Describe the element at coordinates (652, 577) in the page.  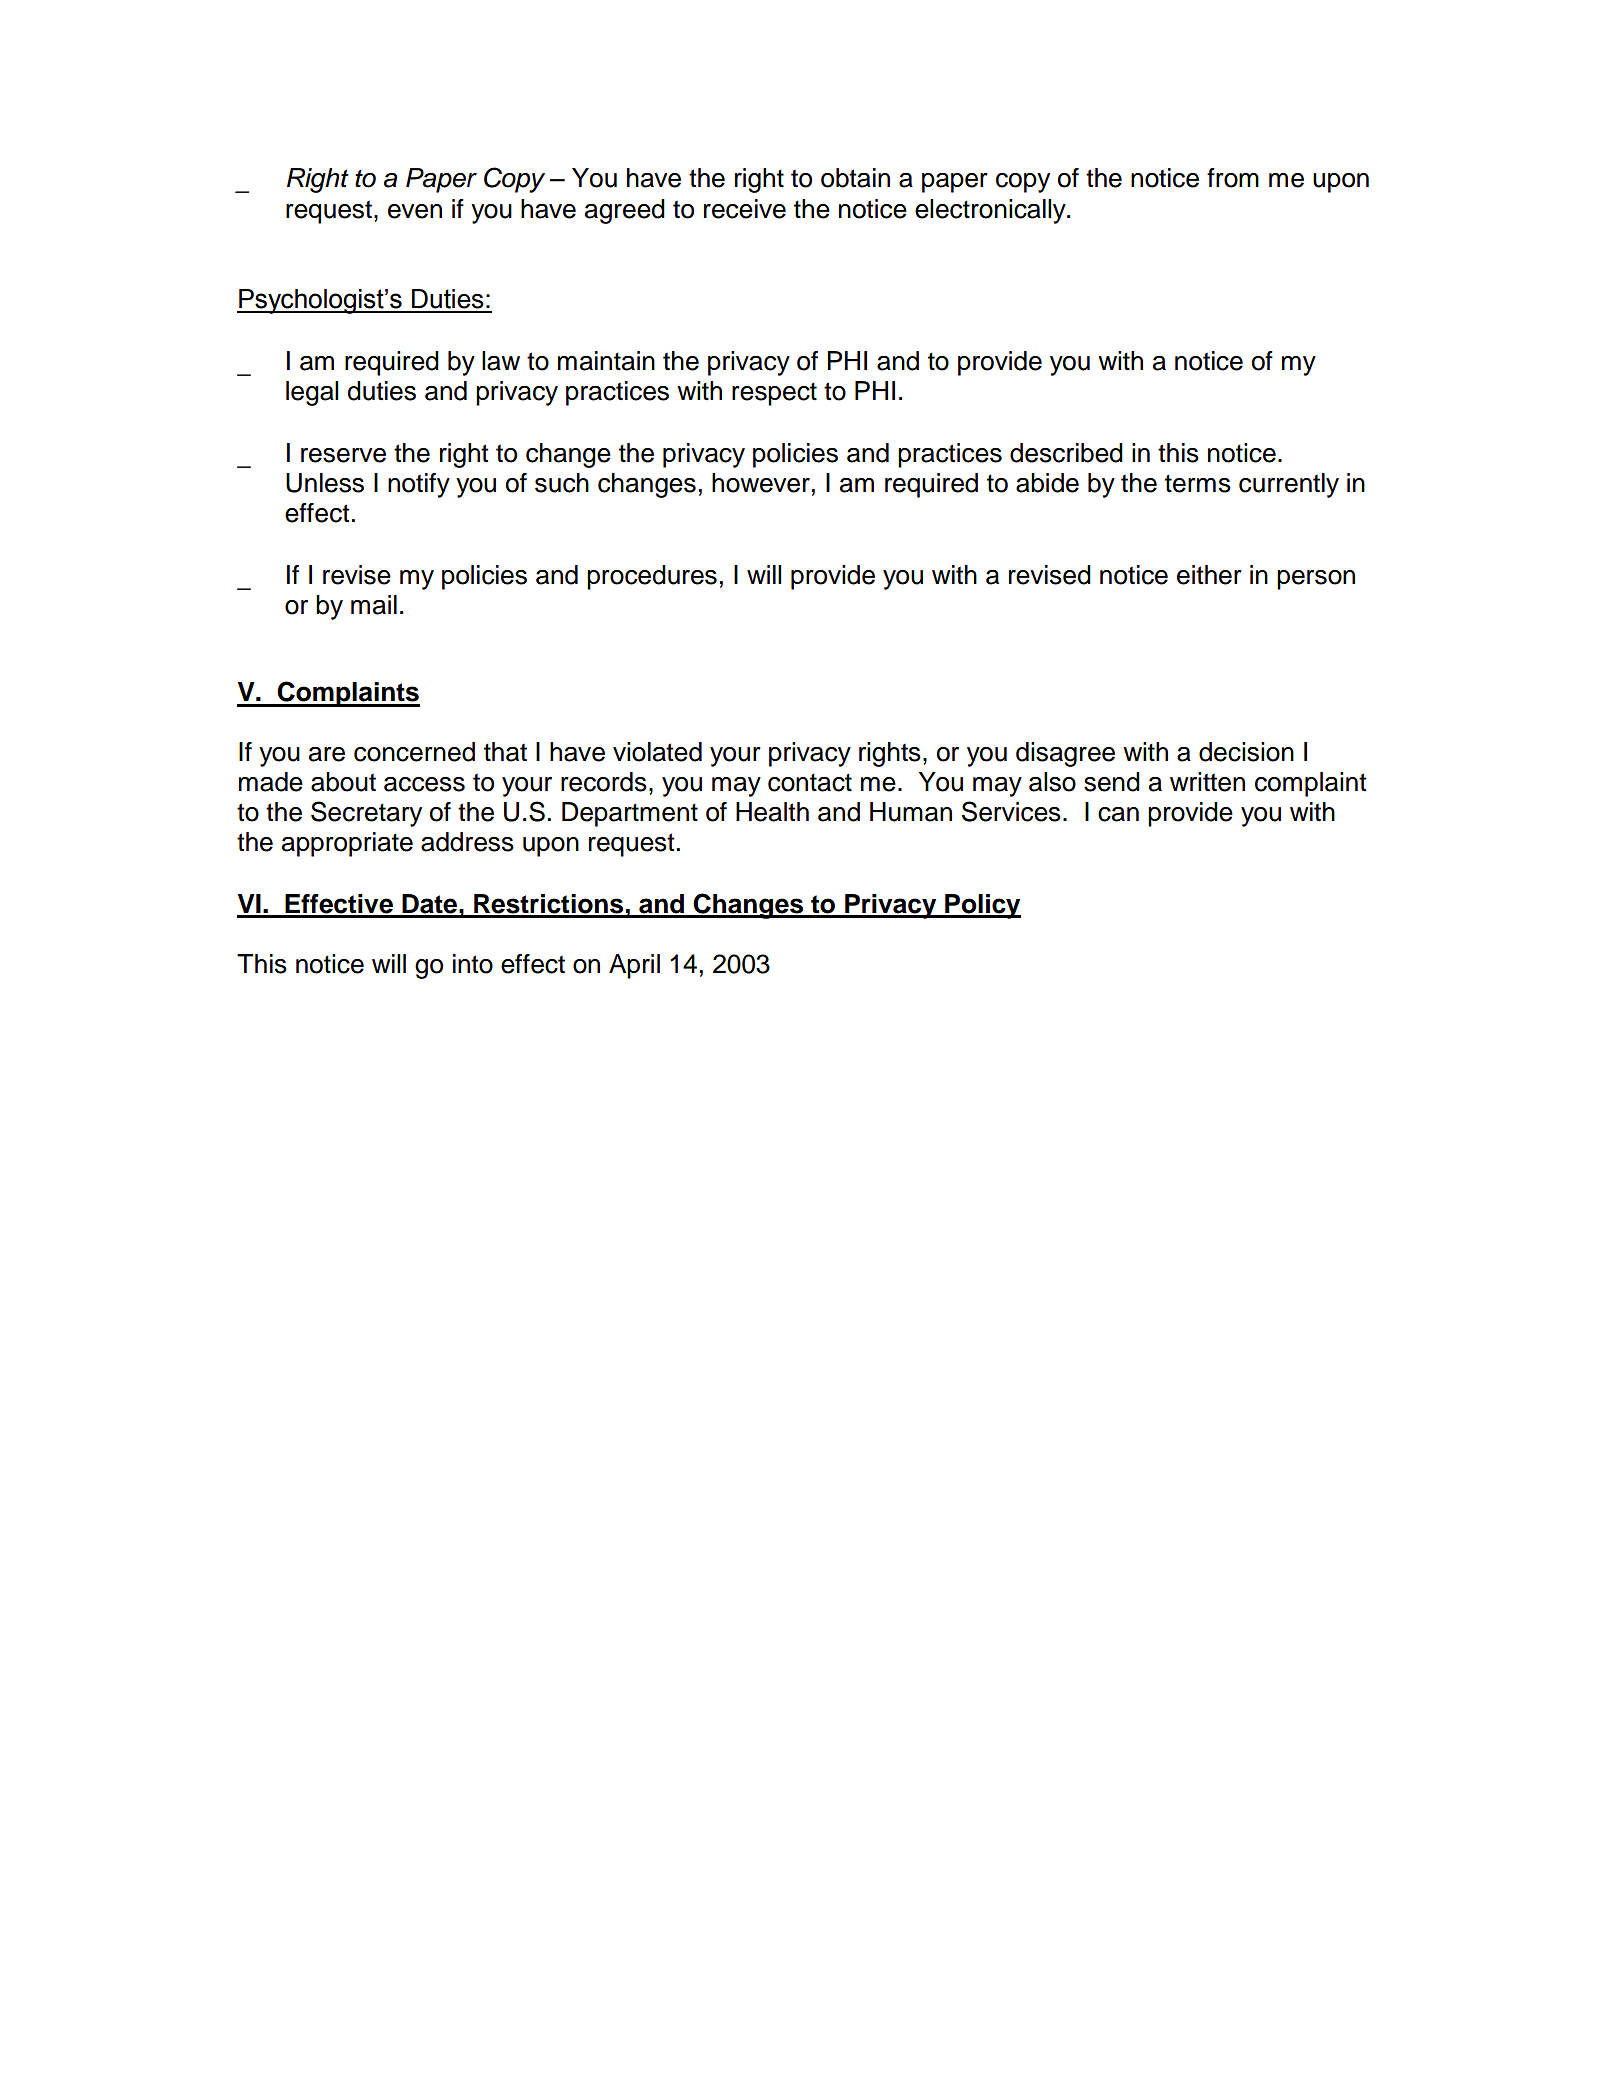
I see `procedures` at that location.
